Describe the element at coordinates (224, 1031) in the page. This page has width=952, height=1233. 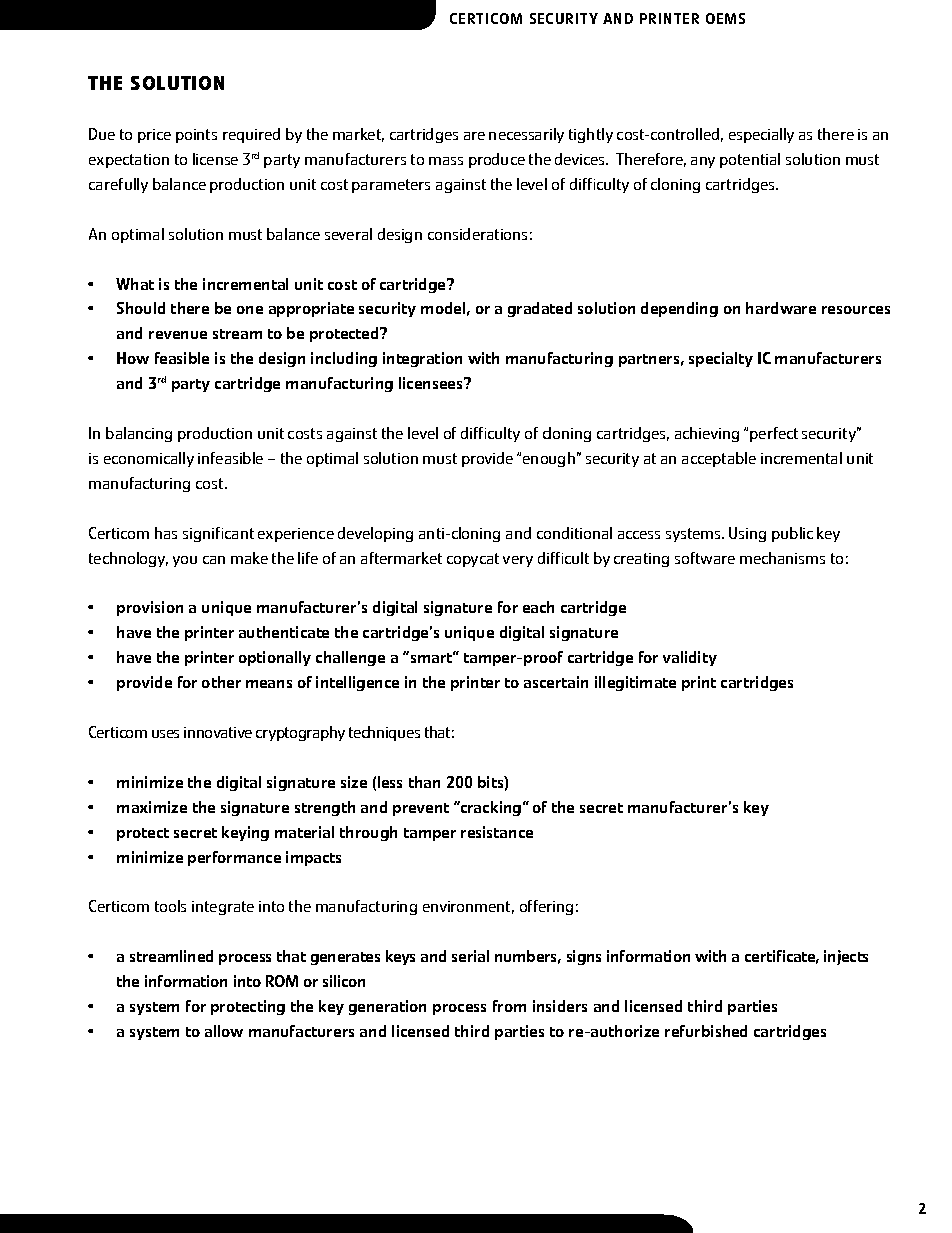
I see `allow` at that location.
